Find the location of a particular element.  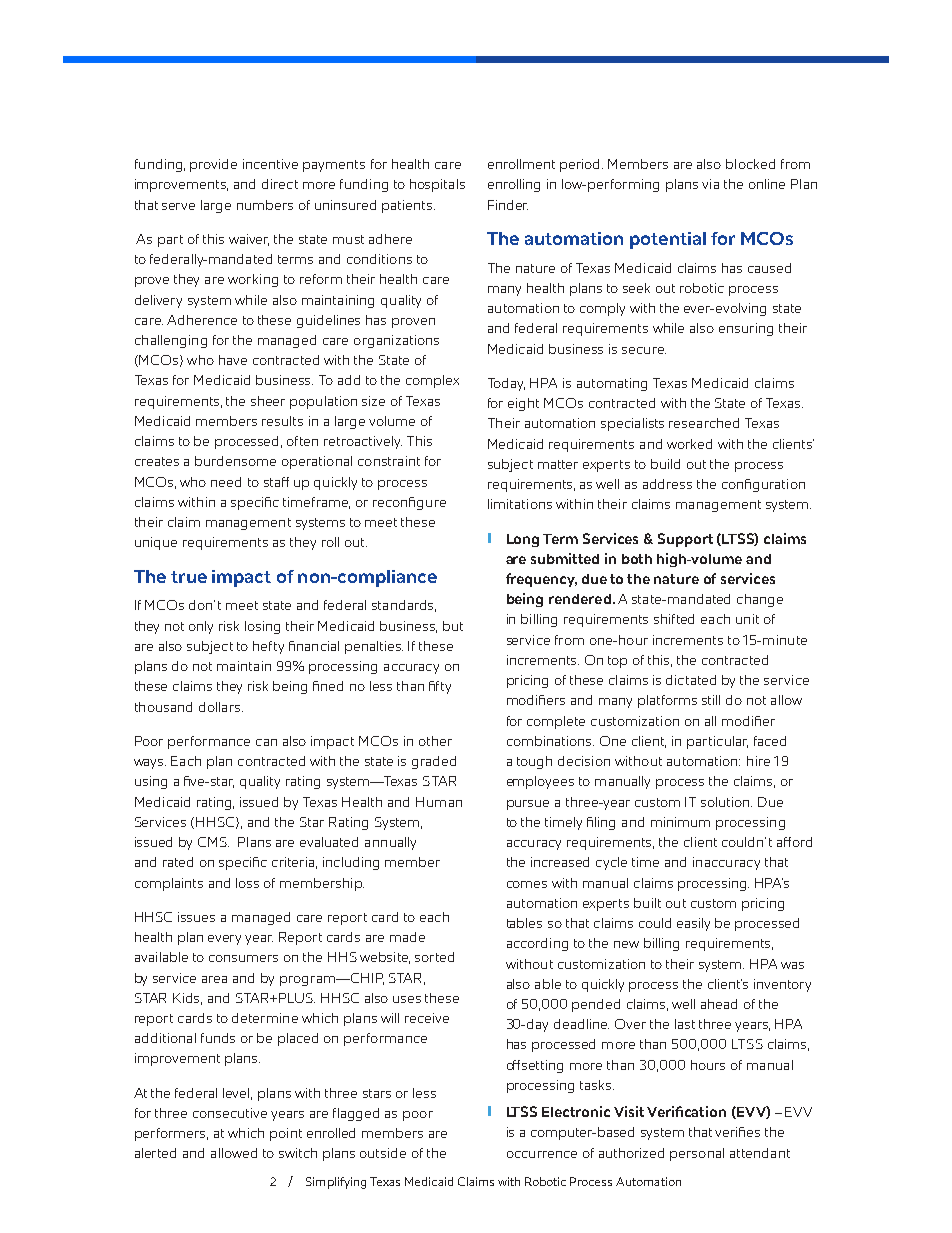

provide is located at coordinates (213, 165).
